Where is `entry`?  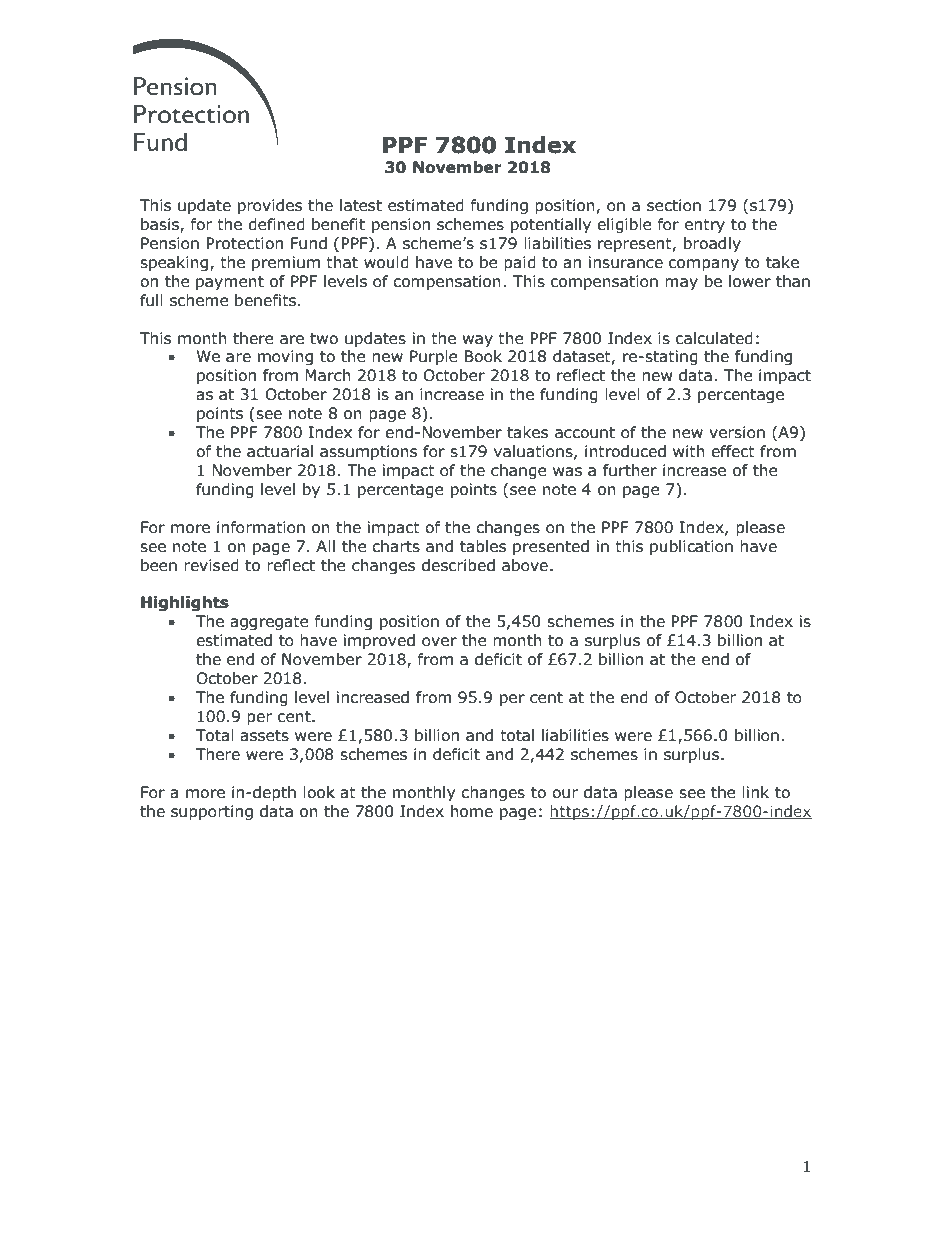
entry is located at coordinates (705, 226).
